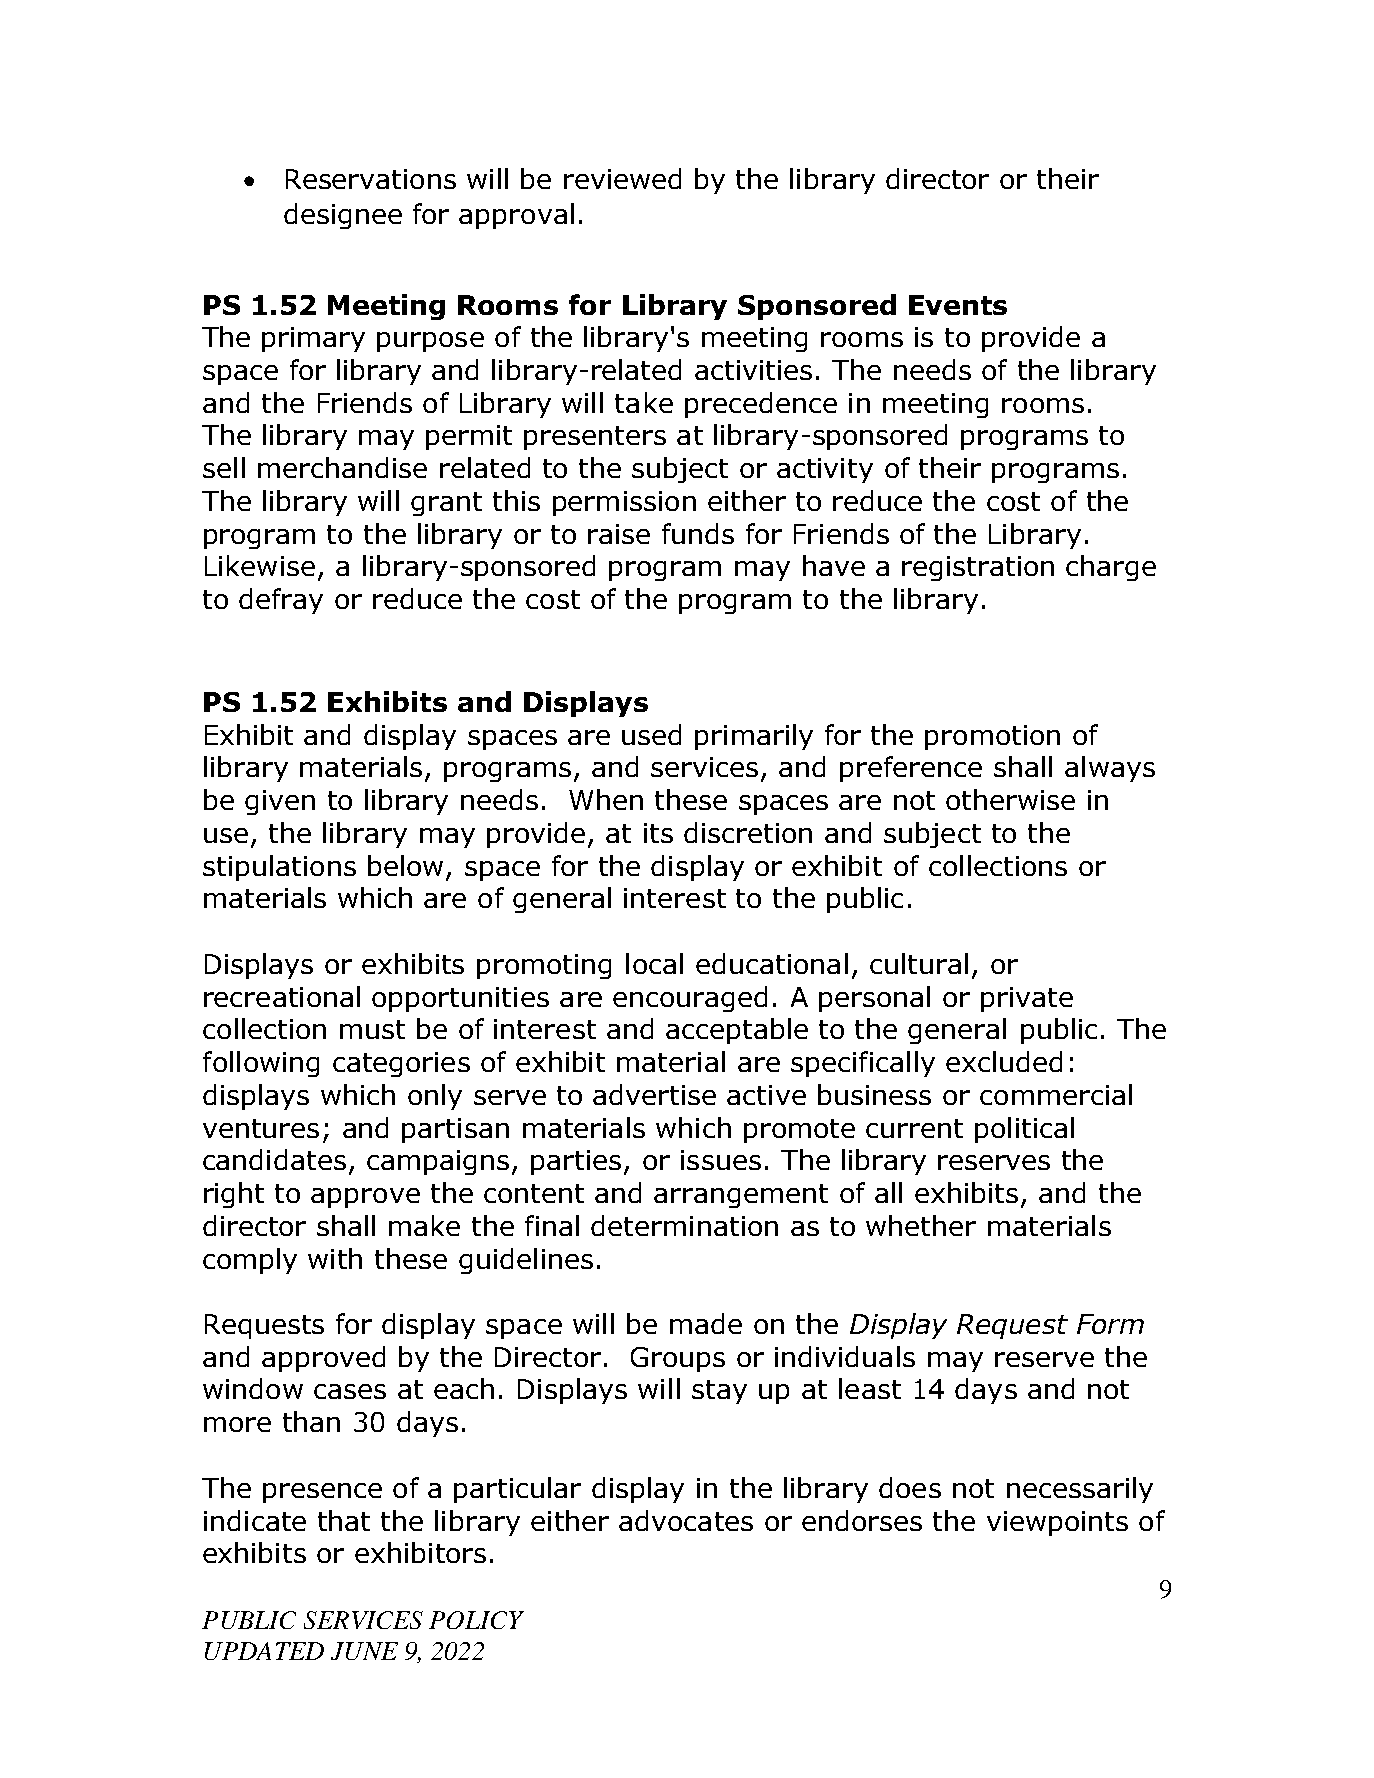  I want to click on defray, so click(281, 601).
